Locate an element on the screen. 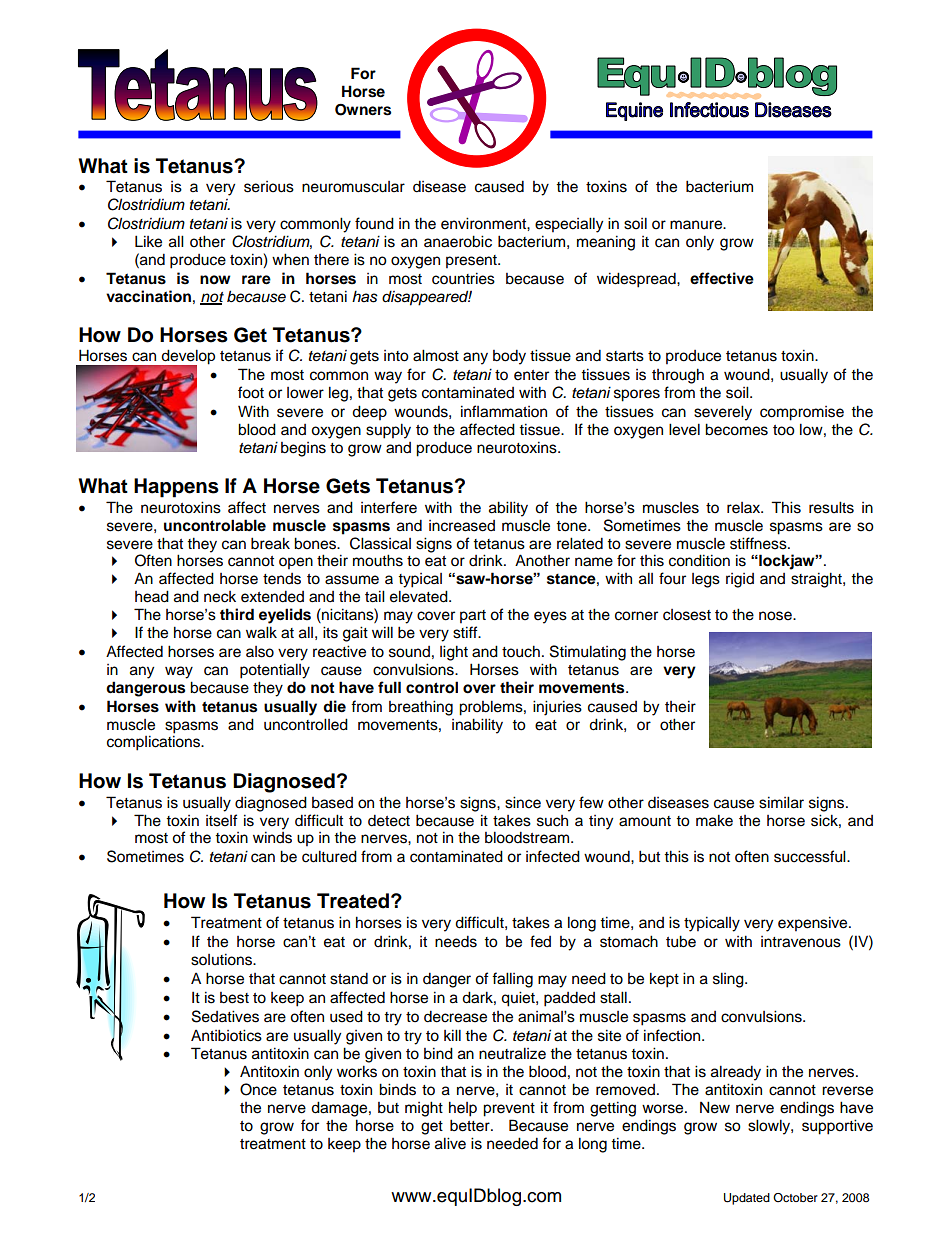 The width and height of the screenshot is (952, 1233). manure is located at coordinates (697, 225).
